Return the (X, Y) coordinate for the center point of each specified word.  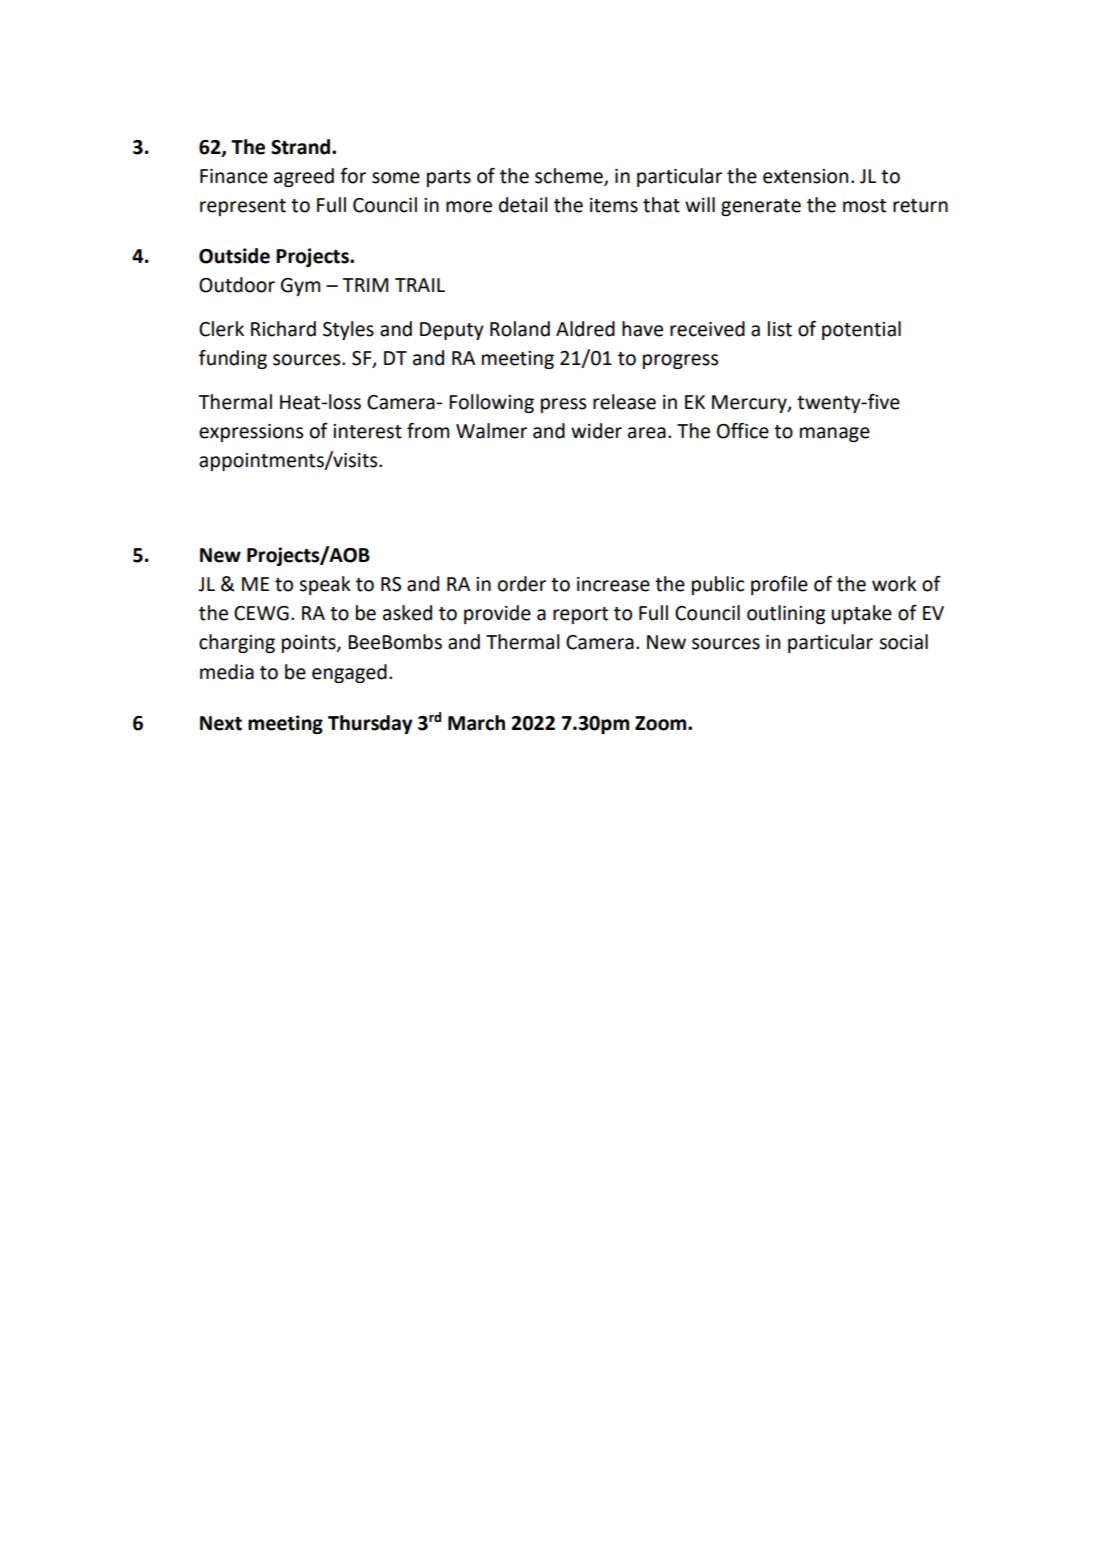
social (903, 642)
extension (805, 176)
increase (613, 584)
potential (861, 330)
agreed (304, 177)
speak (325, 585)
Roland (520, 329)
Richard (283, 329)
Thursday (370, 724)
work (894, 584)
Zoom (662, 723)
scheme (570, 176)
